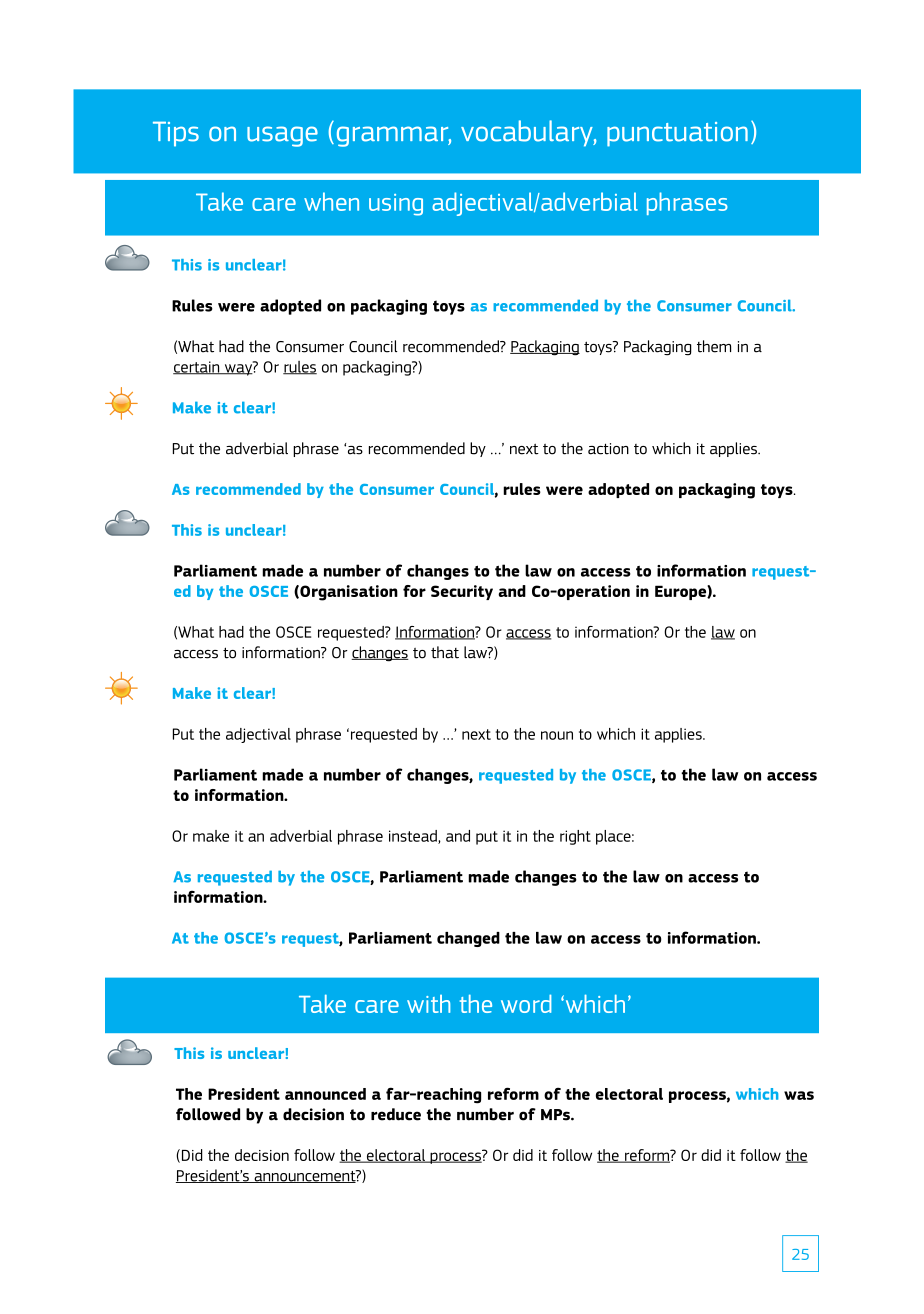 This screenshot has height=1314, width=924. I want to click on certain, so click(197, 368).
